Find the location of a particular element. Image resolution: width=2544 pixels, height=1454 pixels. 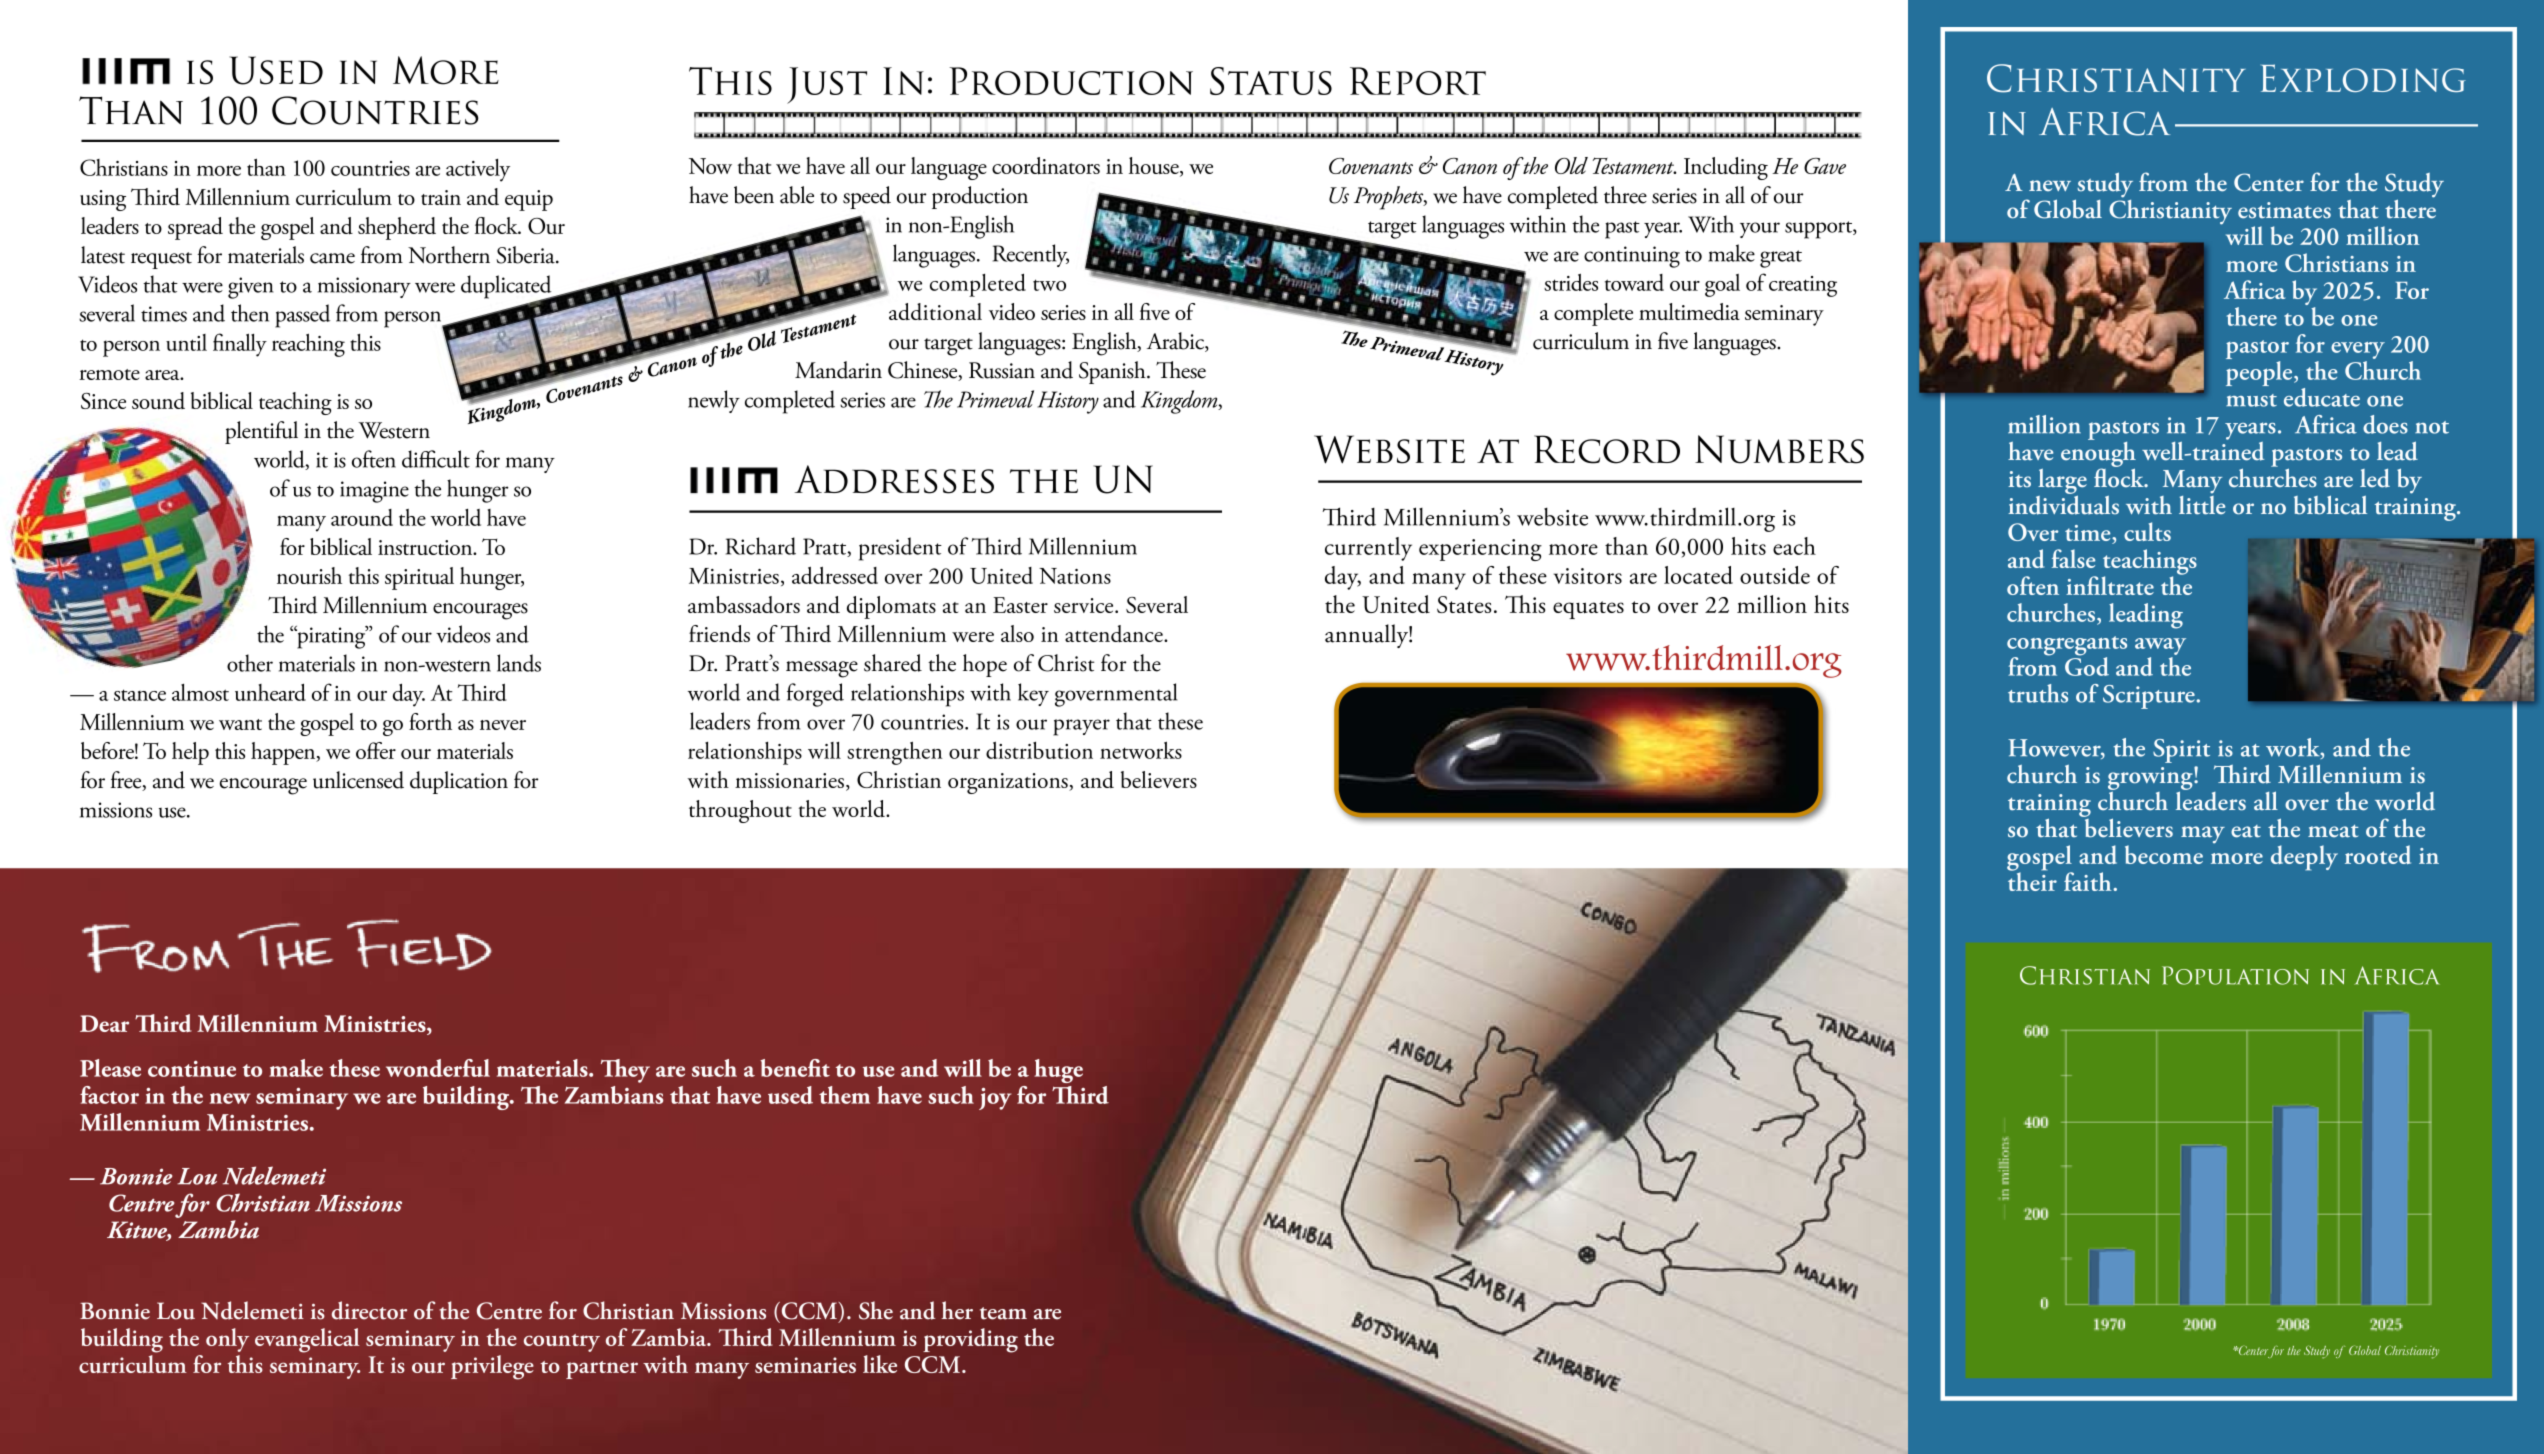

Status is located at coordinates (1271, 81).
